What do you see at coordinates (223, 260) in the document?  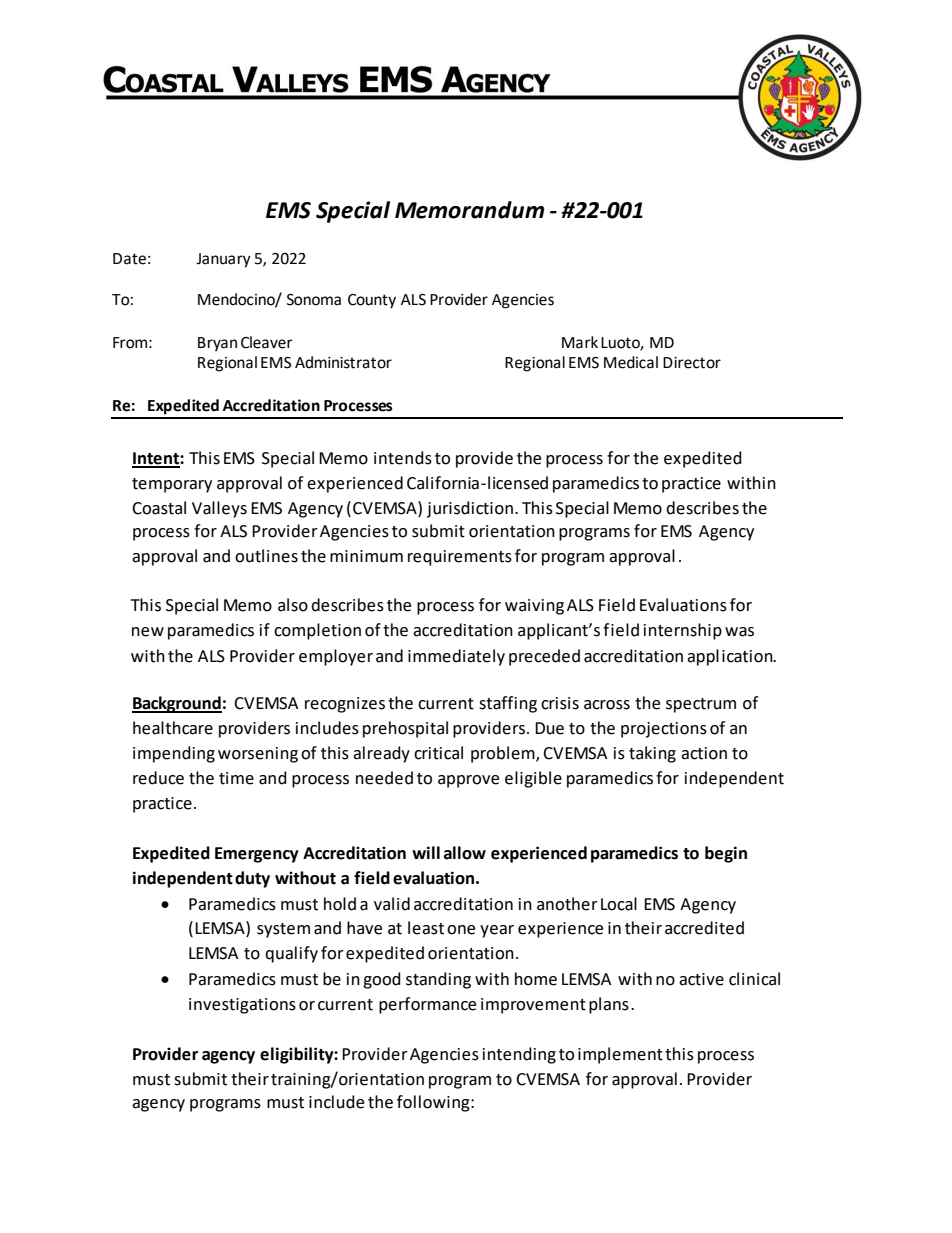 I see `January` at bounding box center [223, 260].
